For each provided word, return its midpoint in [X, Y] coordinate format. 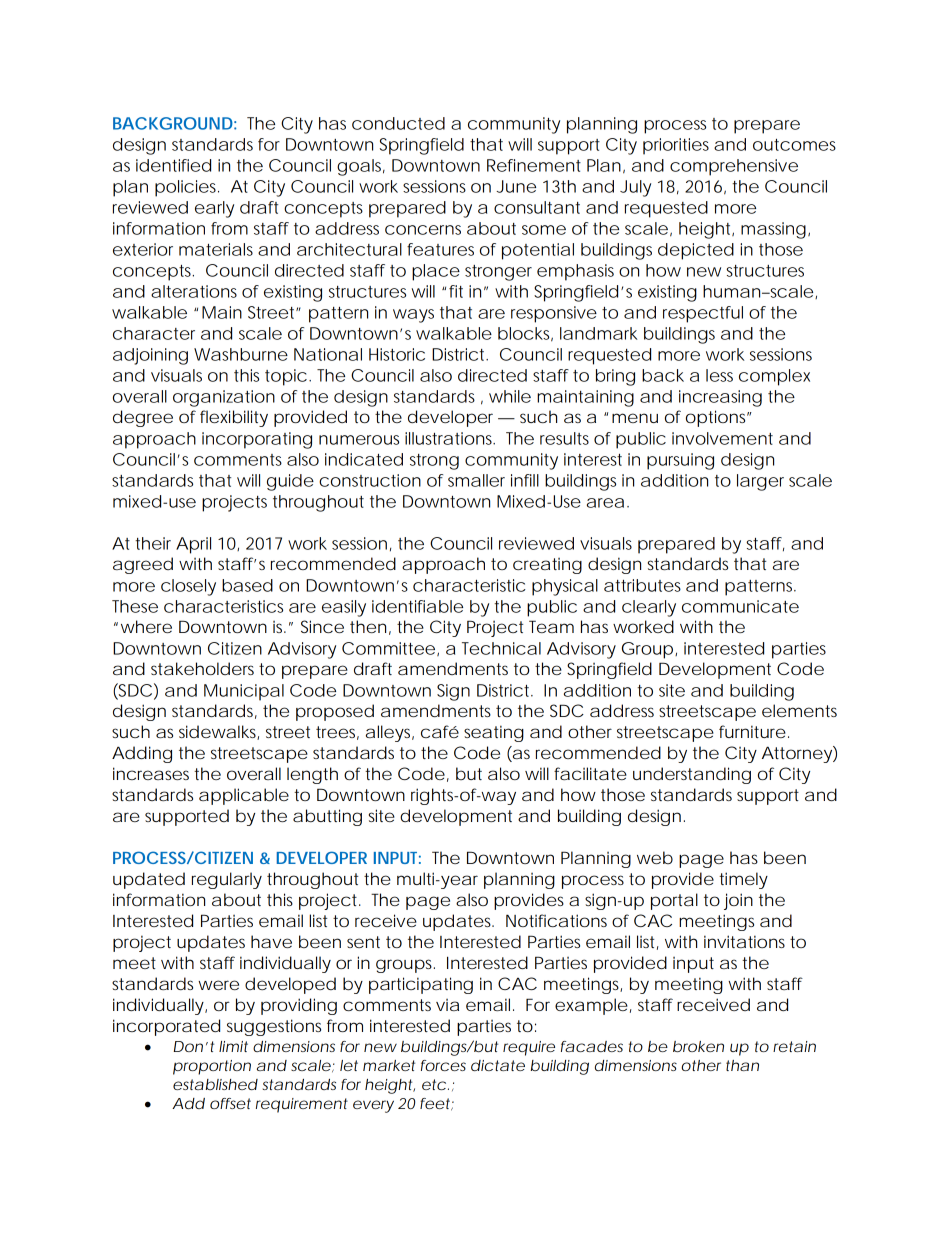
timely [743, 880]
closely [188, 587]
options [717, 418]
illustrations [450, 438]
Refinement [534, 165]
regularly [227, 880]
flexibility [234, 418]
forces [443, 1065]
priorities [676, 146]
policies [187, 188]
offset [230, 1103]
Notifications [556, 920]
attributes [642, 585]
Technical [501, 648]
